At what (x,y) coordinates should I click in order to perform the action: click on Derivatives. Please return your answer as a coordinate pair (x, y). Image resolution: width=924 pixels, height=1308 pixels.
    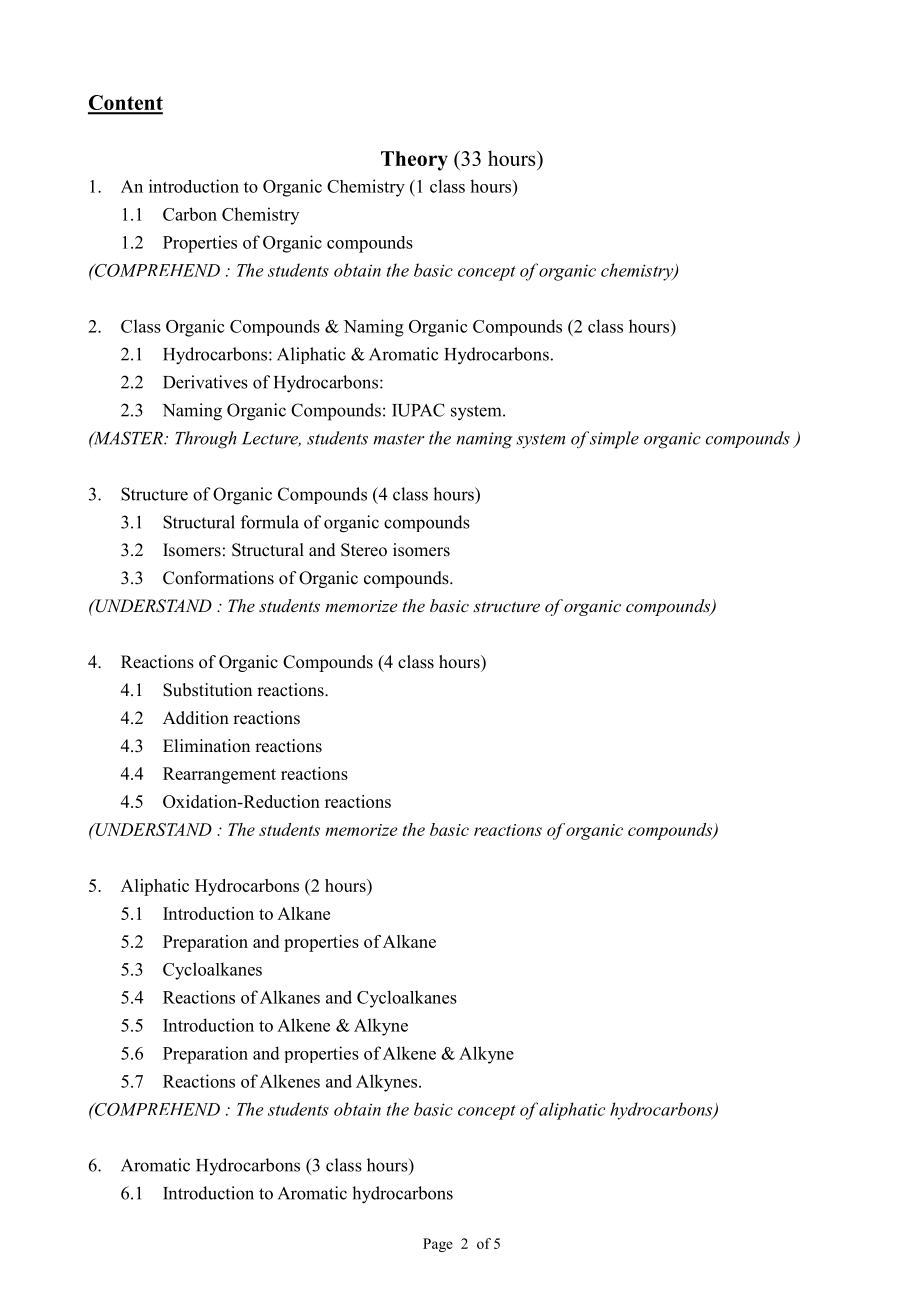
    Looking at the image, I should click on (205, 382).
